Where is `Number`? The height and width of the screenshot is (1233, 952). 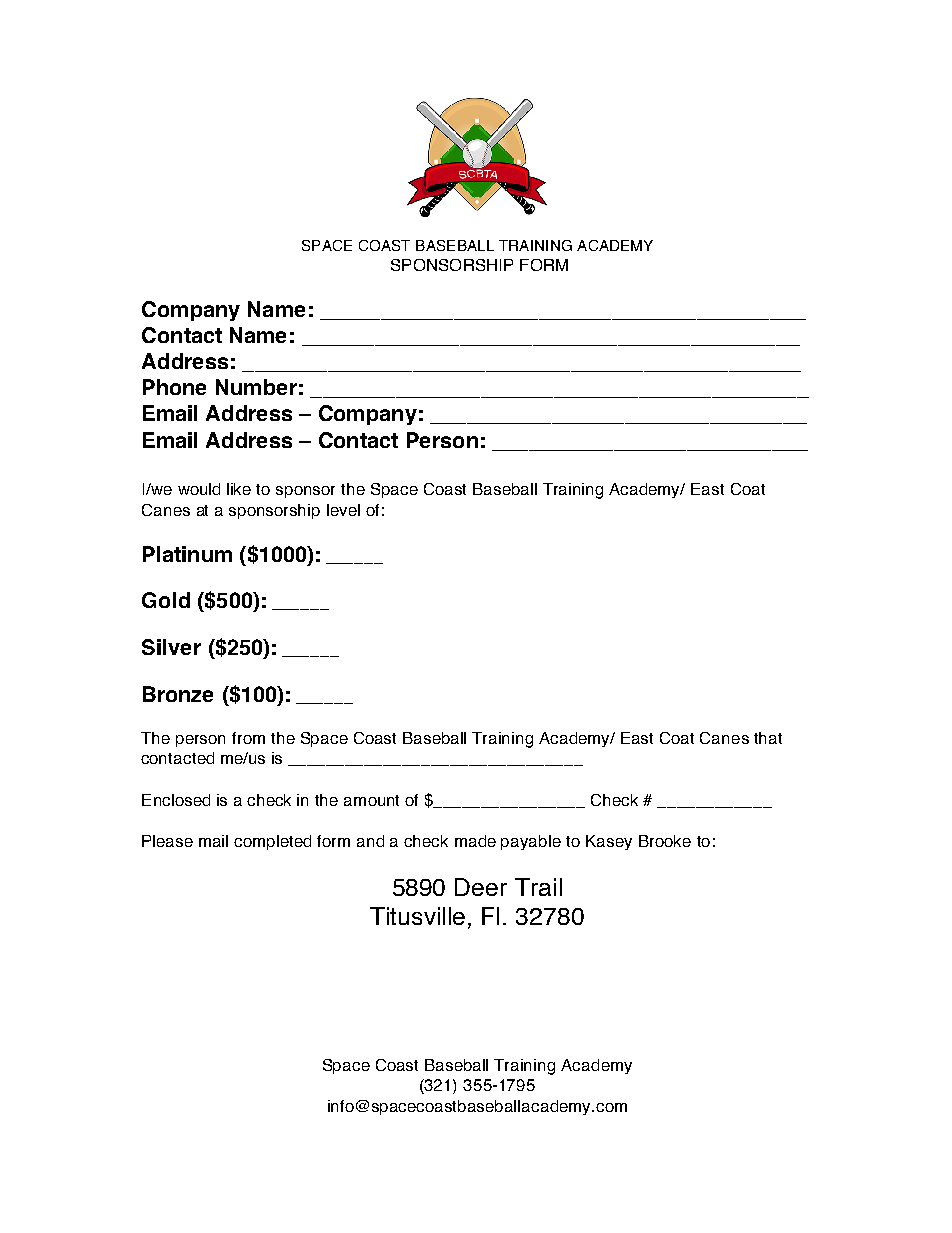 Number is located at coordinates (256, 387).
